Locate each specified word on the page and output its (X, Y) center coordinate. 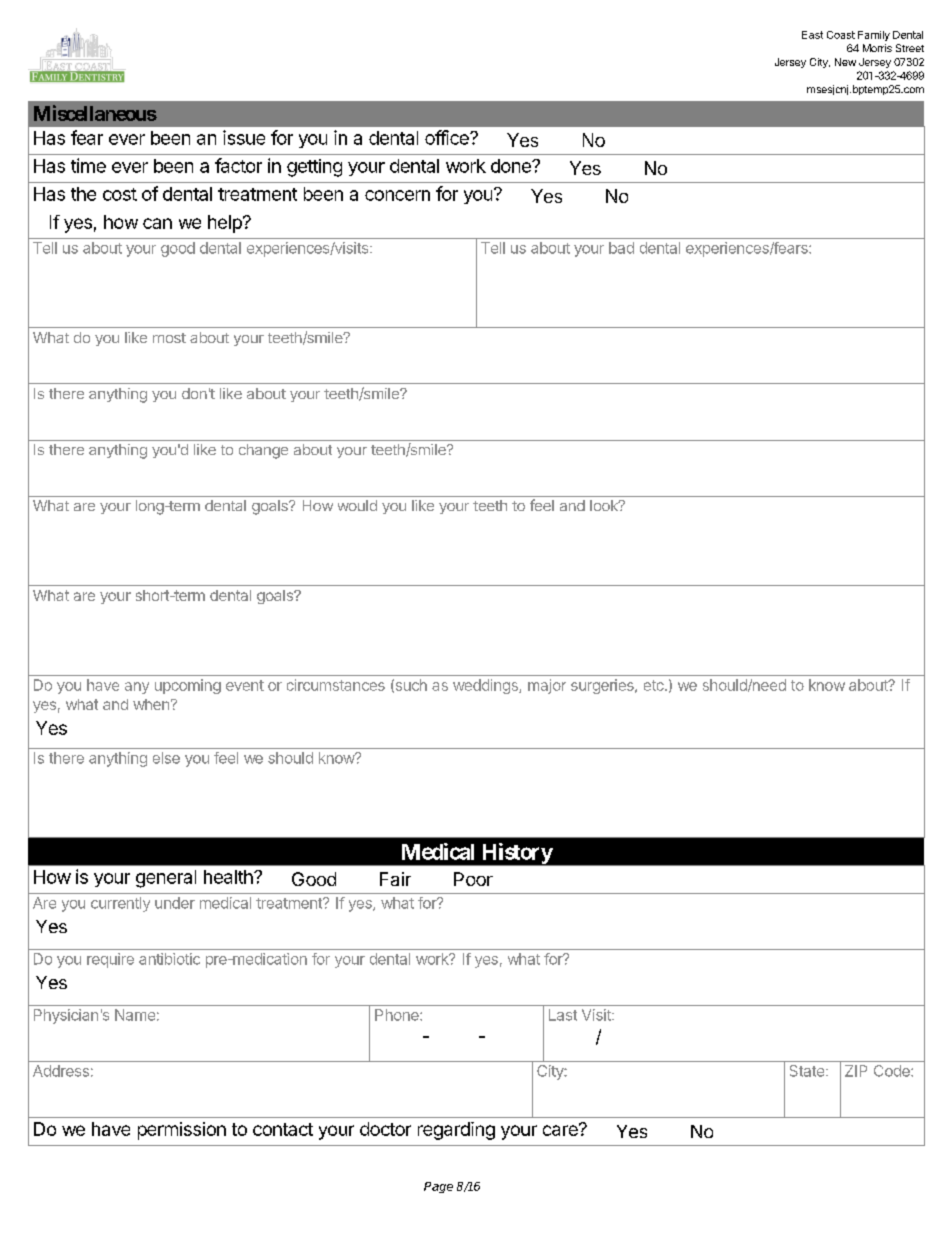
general (166, 879)
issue (244, 137)
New (845, 62)
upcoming (188, 686)
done (512, 166)
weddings (486, 686)
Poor (473, 879)
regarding (456, 1131)
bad (621, 248)
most (169, 338)
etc (655, 685)
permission (182, 1131)
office (448, 137)
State (808, 1071)
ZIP (856, 1071)
